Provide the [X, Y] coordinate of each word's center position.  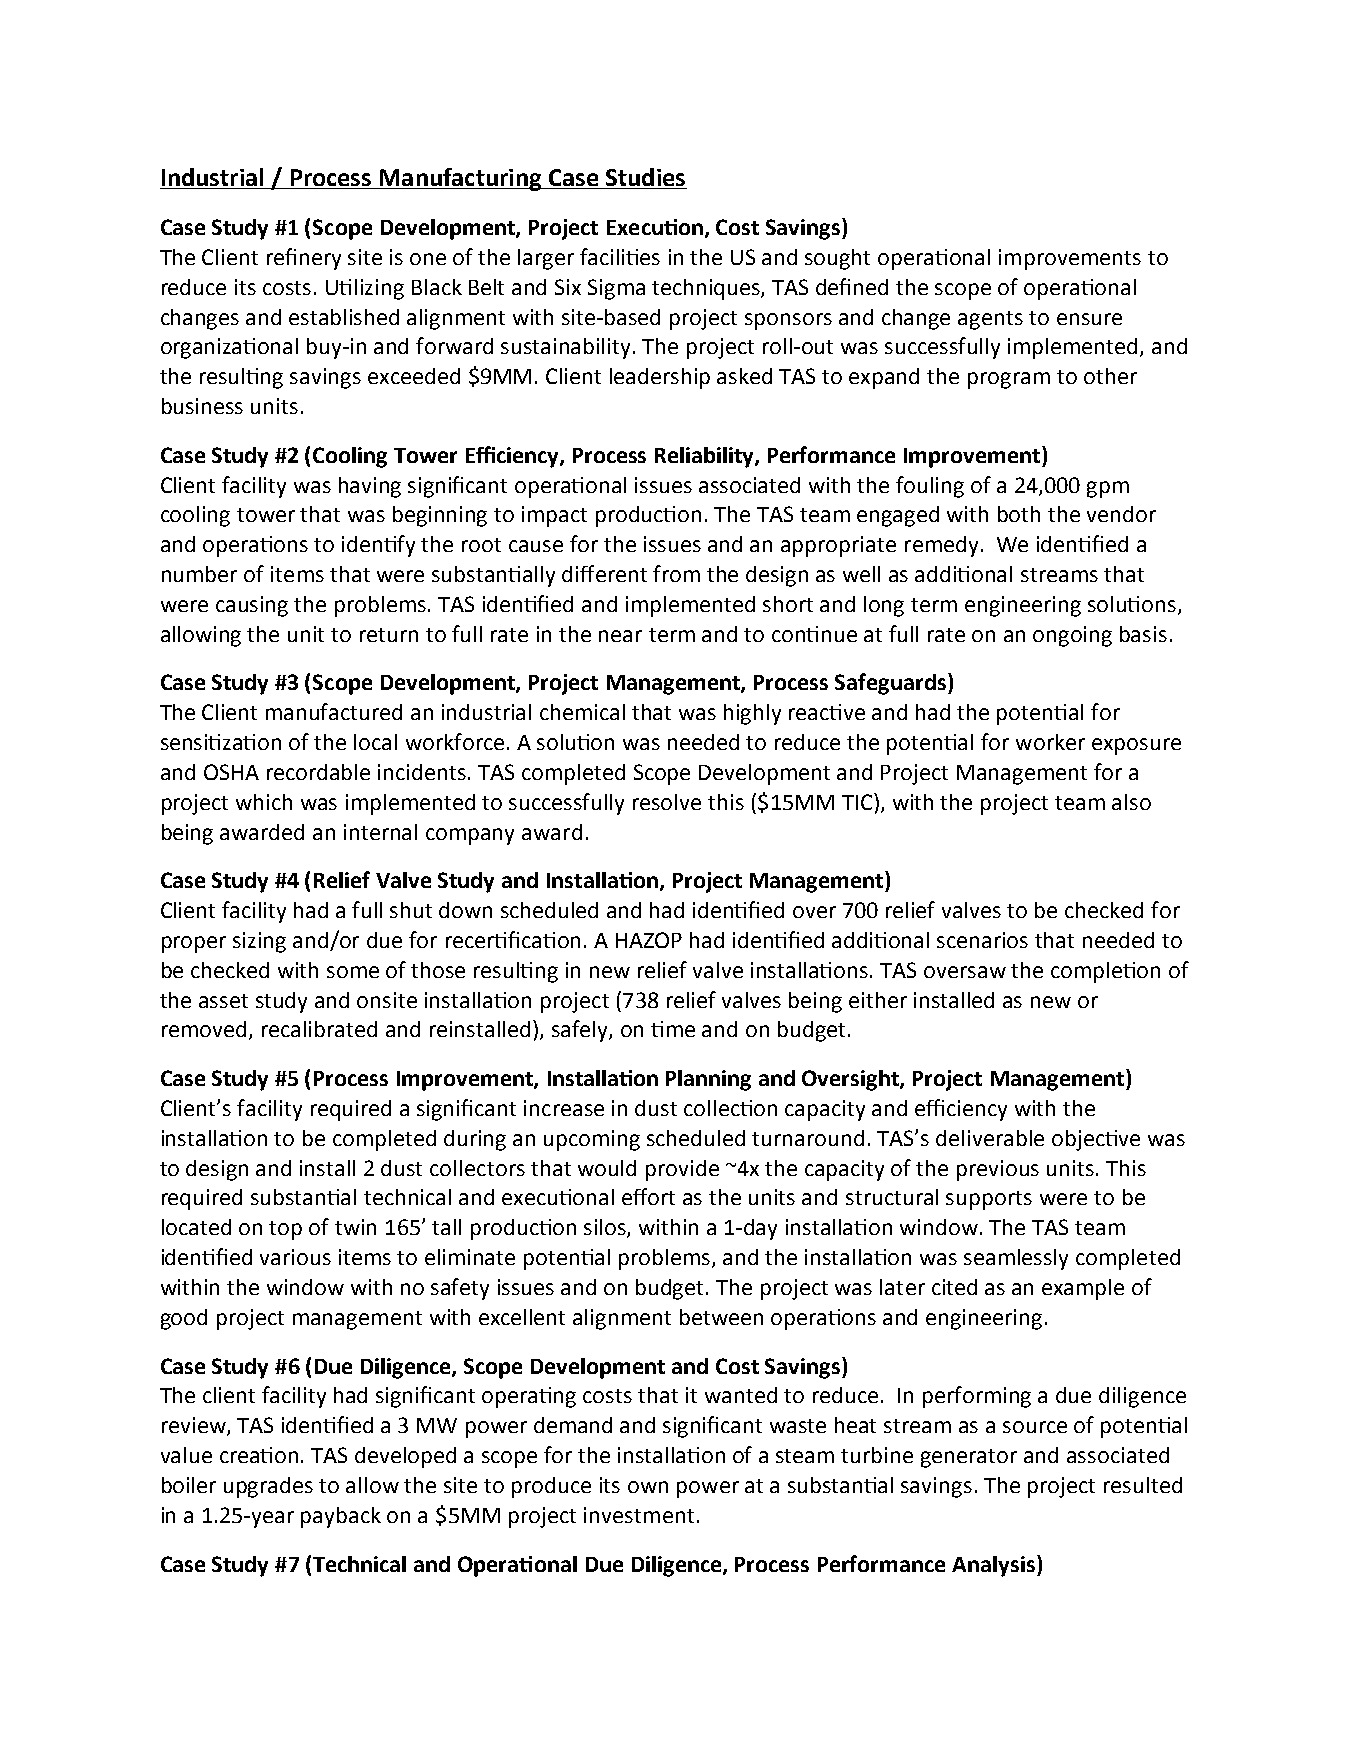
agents [990, 320]
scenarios [982, 940]
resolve [667, 802]
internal [380, 832]
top [285, 1230]
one [428, 259]
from [676, 573]
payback [341, 1517]
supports [989, 1200]
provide [682, 1170]
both [1019, 514]
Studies [645, 177]
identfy [378, 546]
